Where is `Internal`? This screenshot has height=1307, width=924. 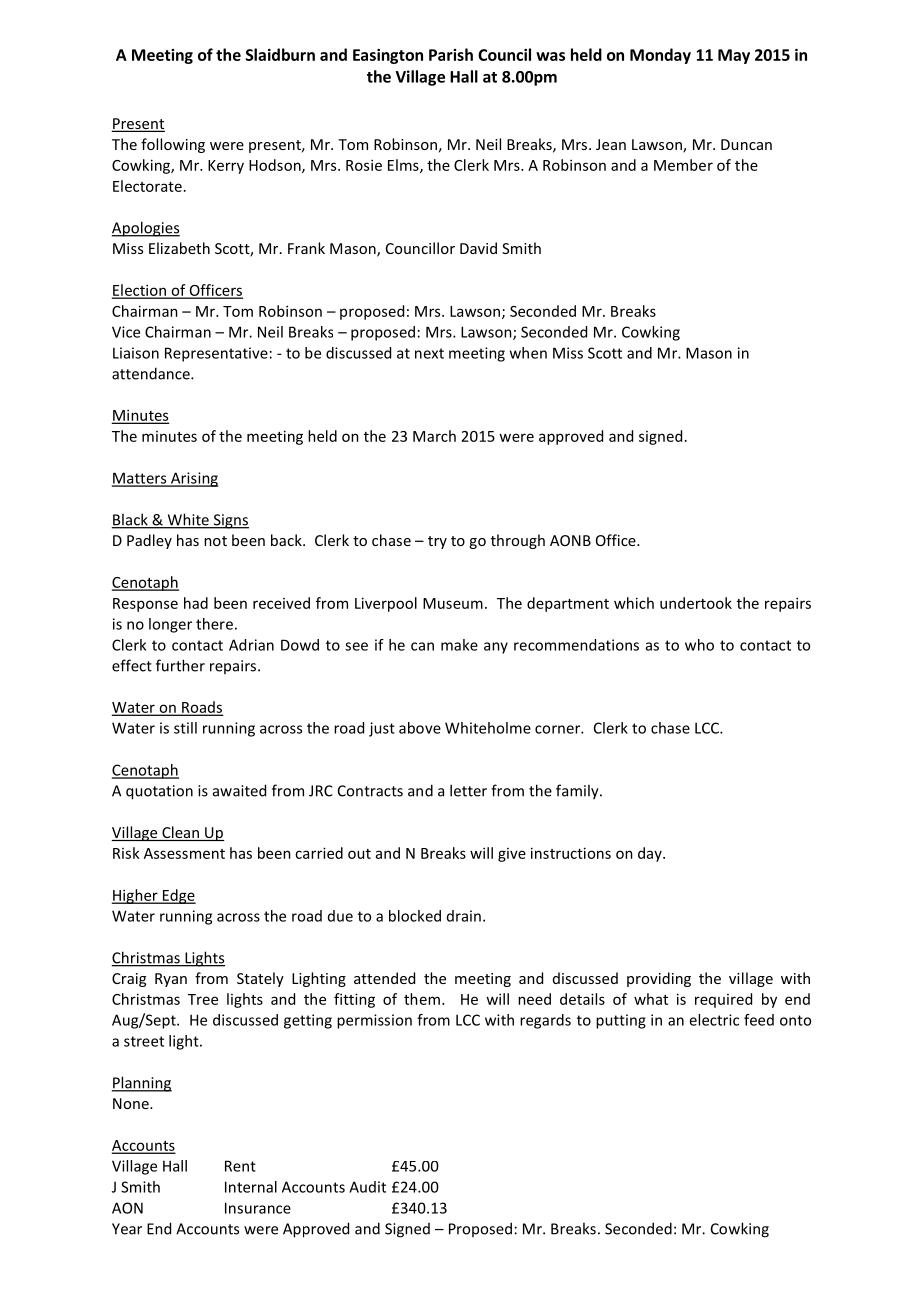 Internal is located at coordinates (251, 1187).
